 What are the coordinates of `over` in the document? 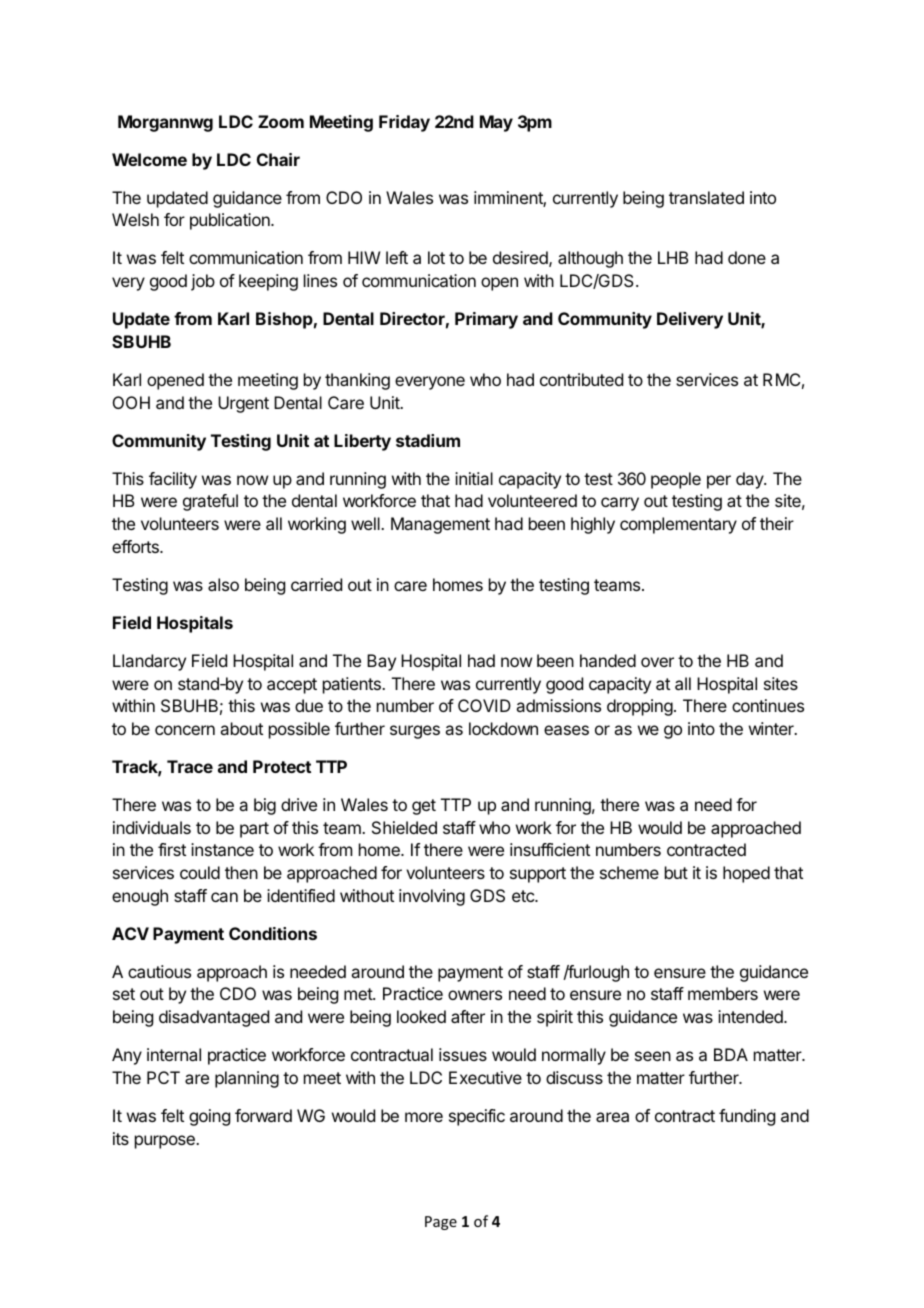 It's located at (657, 662).
